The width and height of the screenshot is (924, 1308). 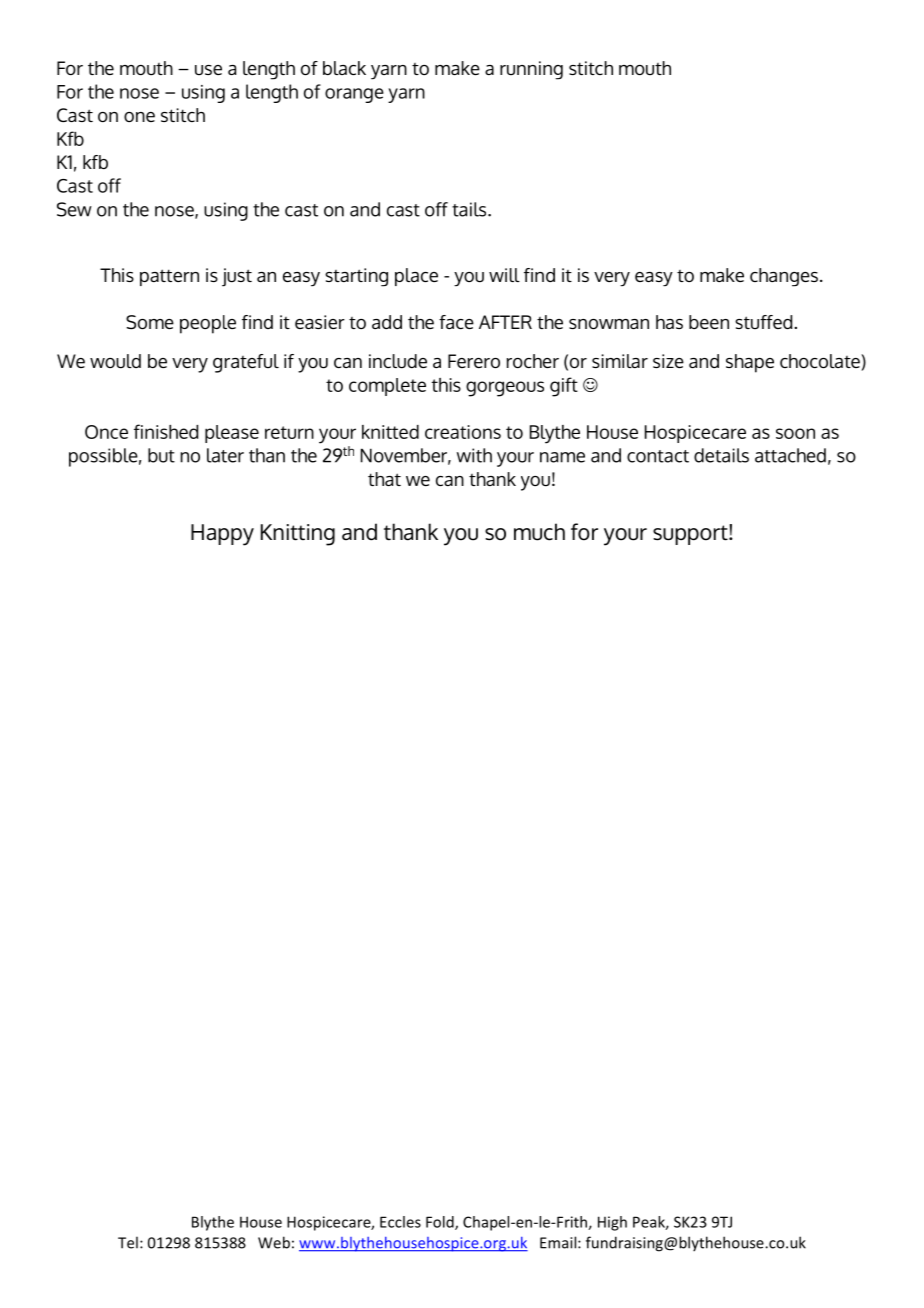 I want to click on support, so click(x=691, y=535).
